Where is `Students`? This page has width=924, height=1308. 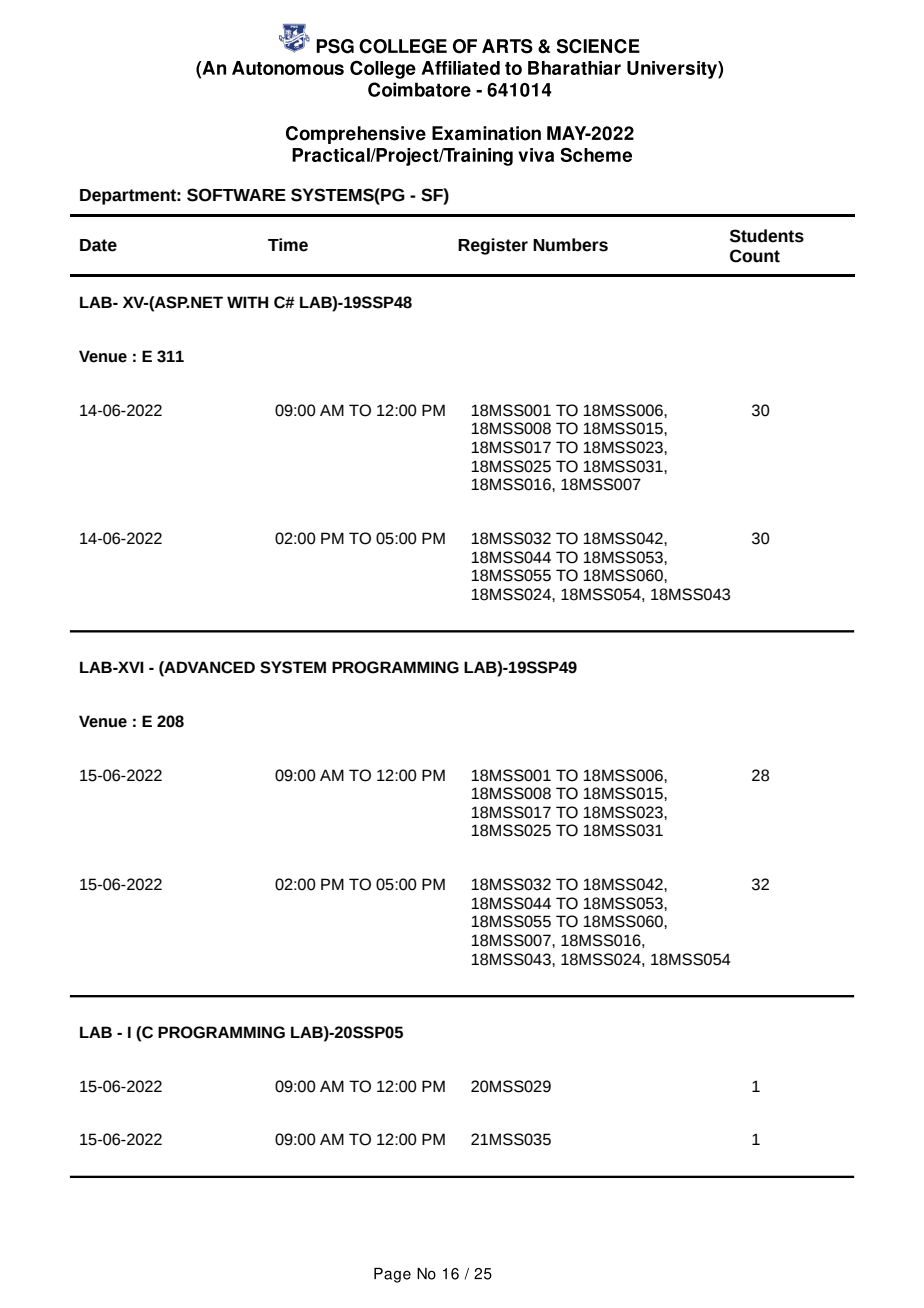
Students is located at coordinates (767, 236).
